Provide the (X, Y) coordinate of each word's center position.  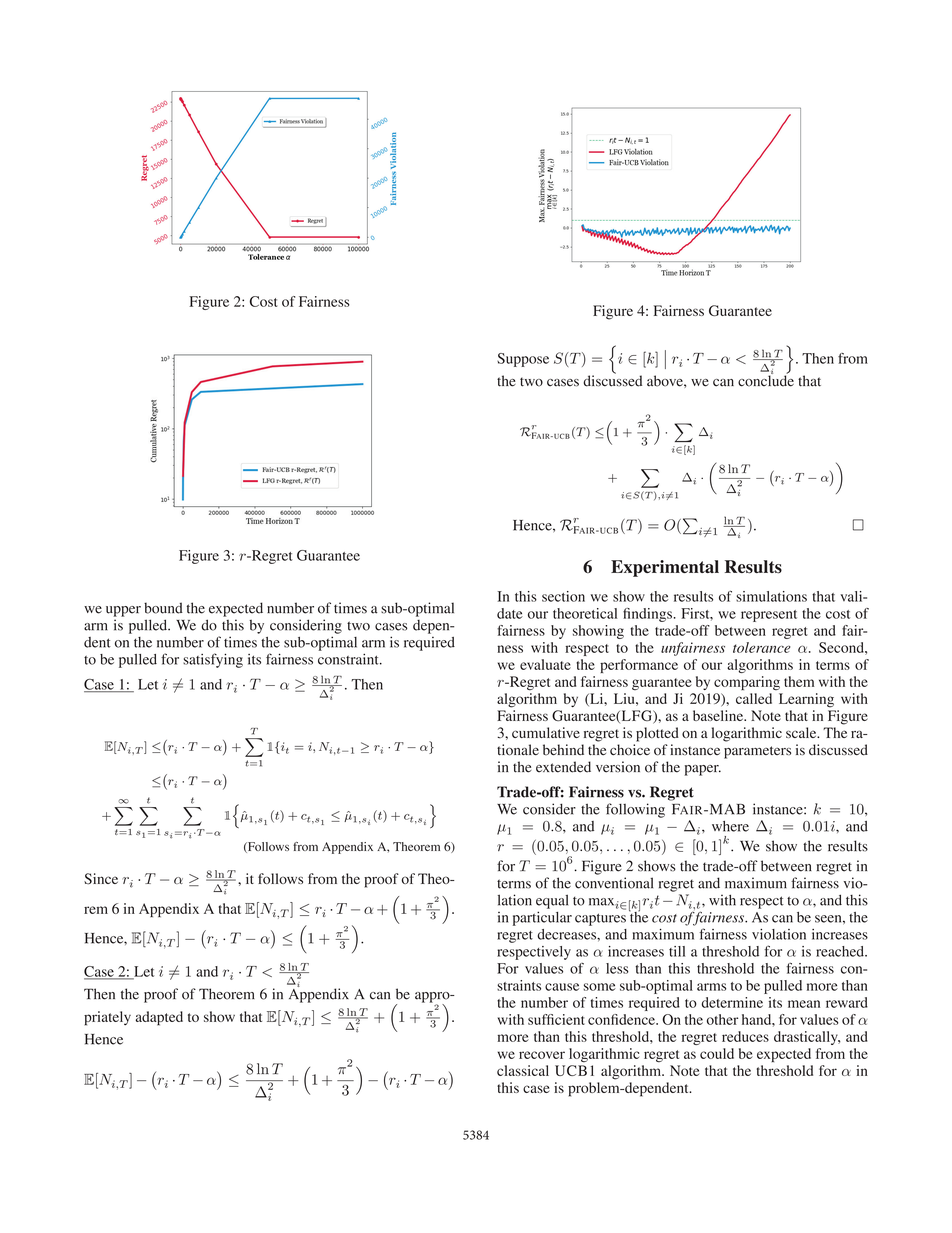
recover (542, 1055)
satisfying (213, 660)
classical (523, 1070)
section (563, 596)
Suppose (523, 360)
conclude (766, 380)
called (754, 698)
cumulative (546, 732)
